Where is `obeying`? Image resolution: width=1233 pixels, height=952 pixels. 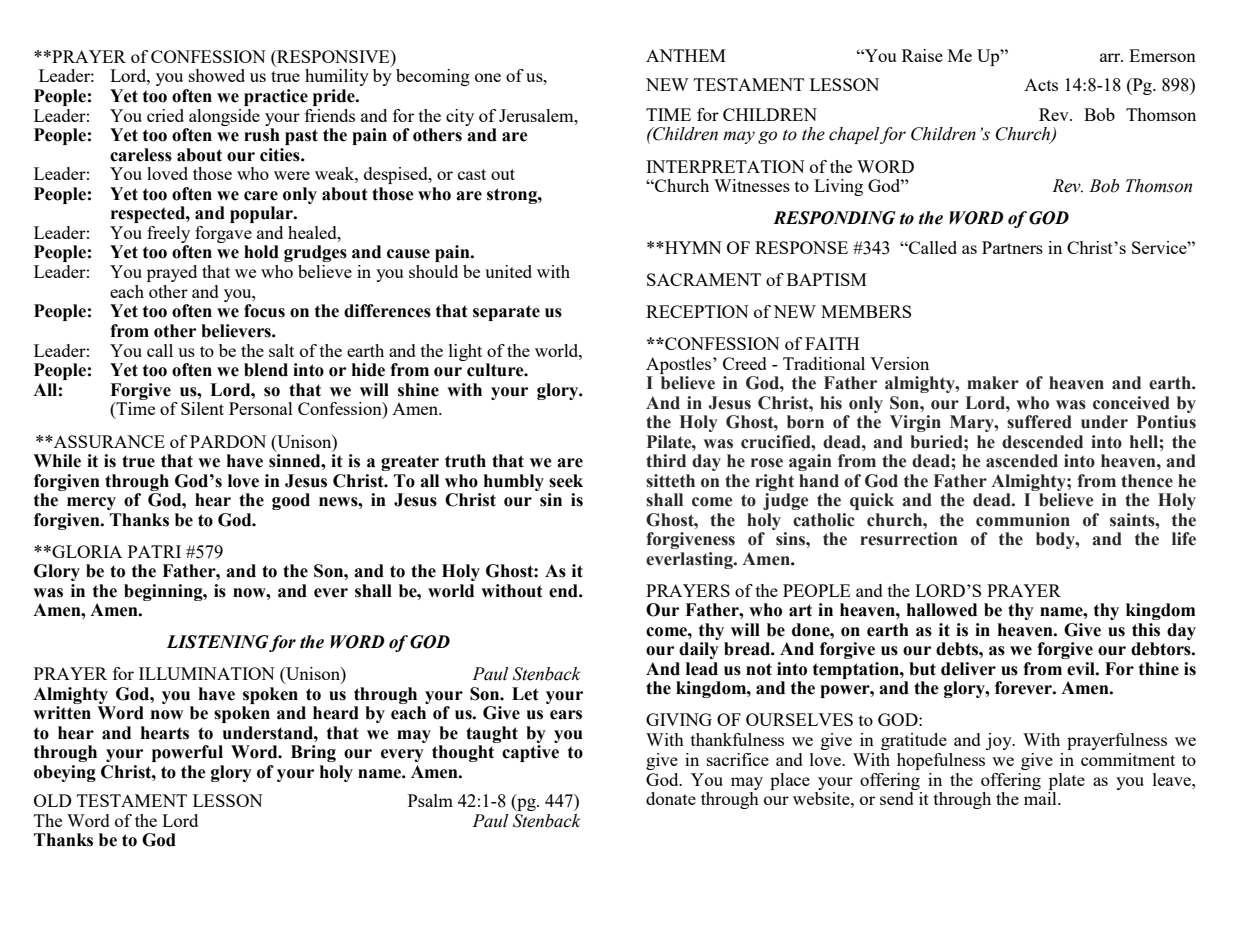
obeying is located at coordinates (65, 773).
